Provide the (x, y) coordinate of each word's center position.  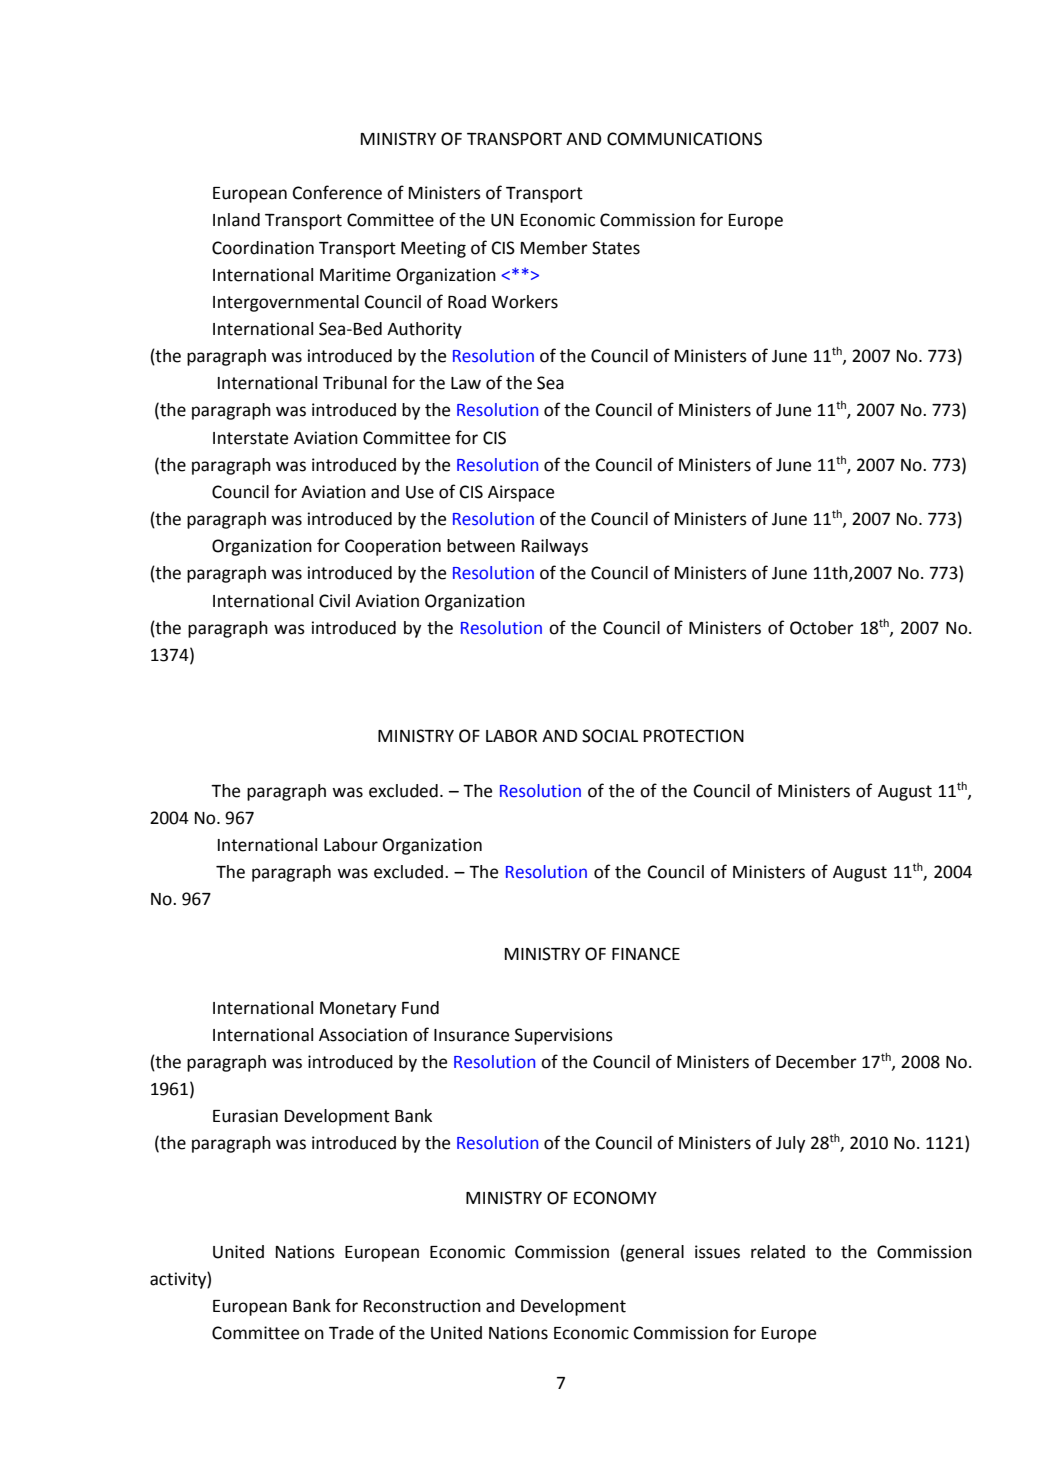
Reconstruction (422, 1306)
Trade (351, 1333)
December (816, 1062)
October (822, 628)
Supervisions (564, 1036)
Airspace (521, 493)
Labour (351, 845)
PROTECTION (694, 736)
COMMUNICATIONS (684, 139)
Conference (337, 192)
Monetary (358, 1010)
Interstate (250, 438)
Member (554, 248)
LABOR (511, 736)
